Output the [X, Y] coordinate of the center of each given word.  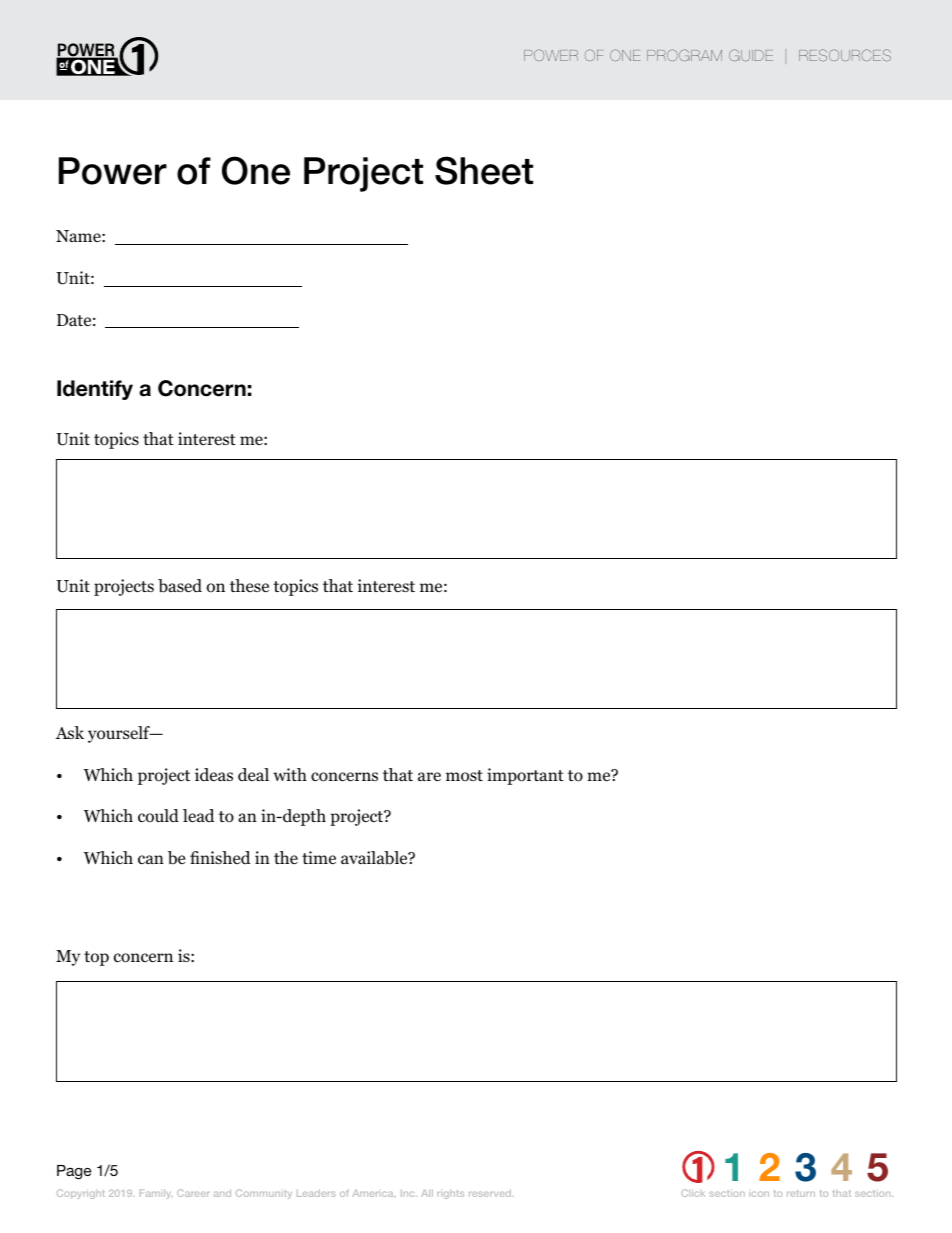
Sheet [484, 170]
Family [156, 1194]
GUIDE [751, 55]
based [180, 586]
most [464, 776]
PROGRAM [684, 55]
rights [450, 1194]
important [525, 776]
